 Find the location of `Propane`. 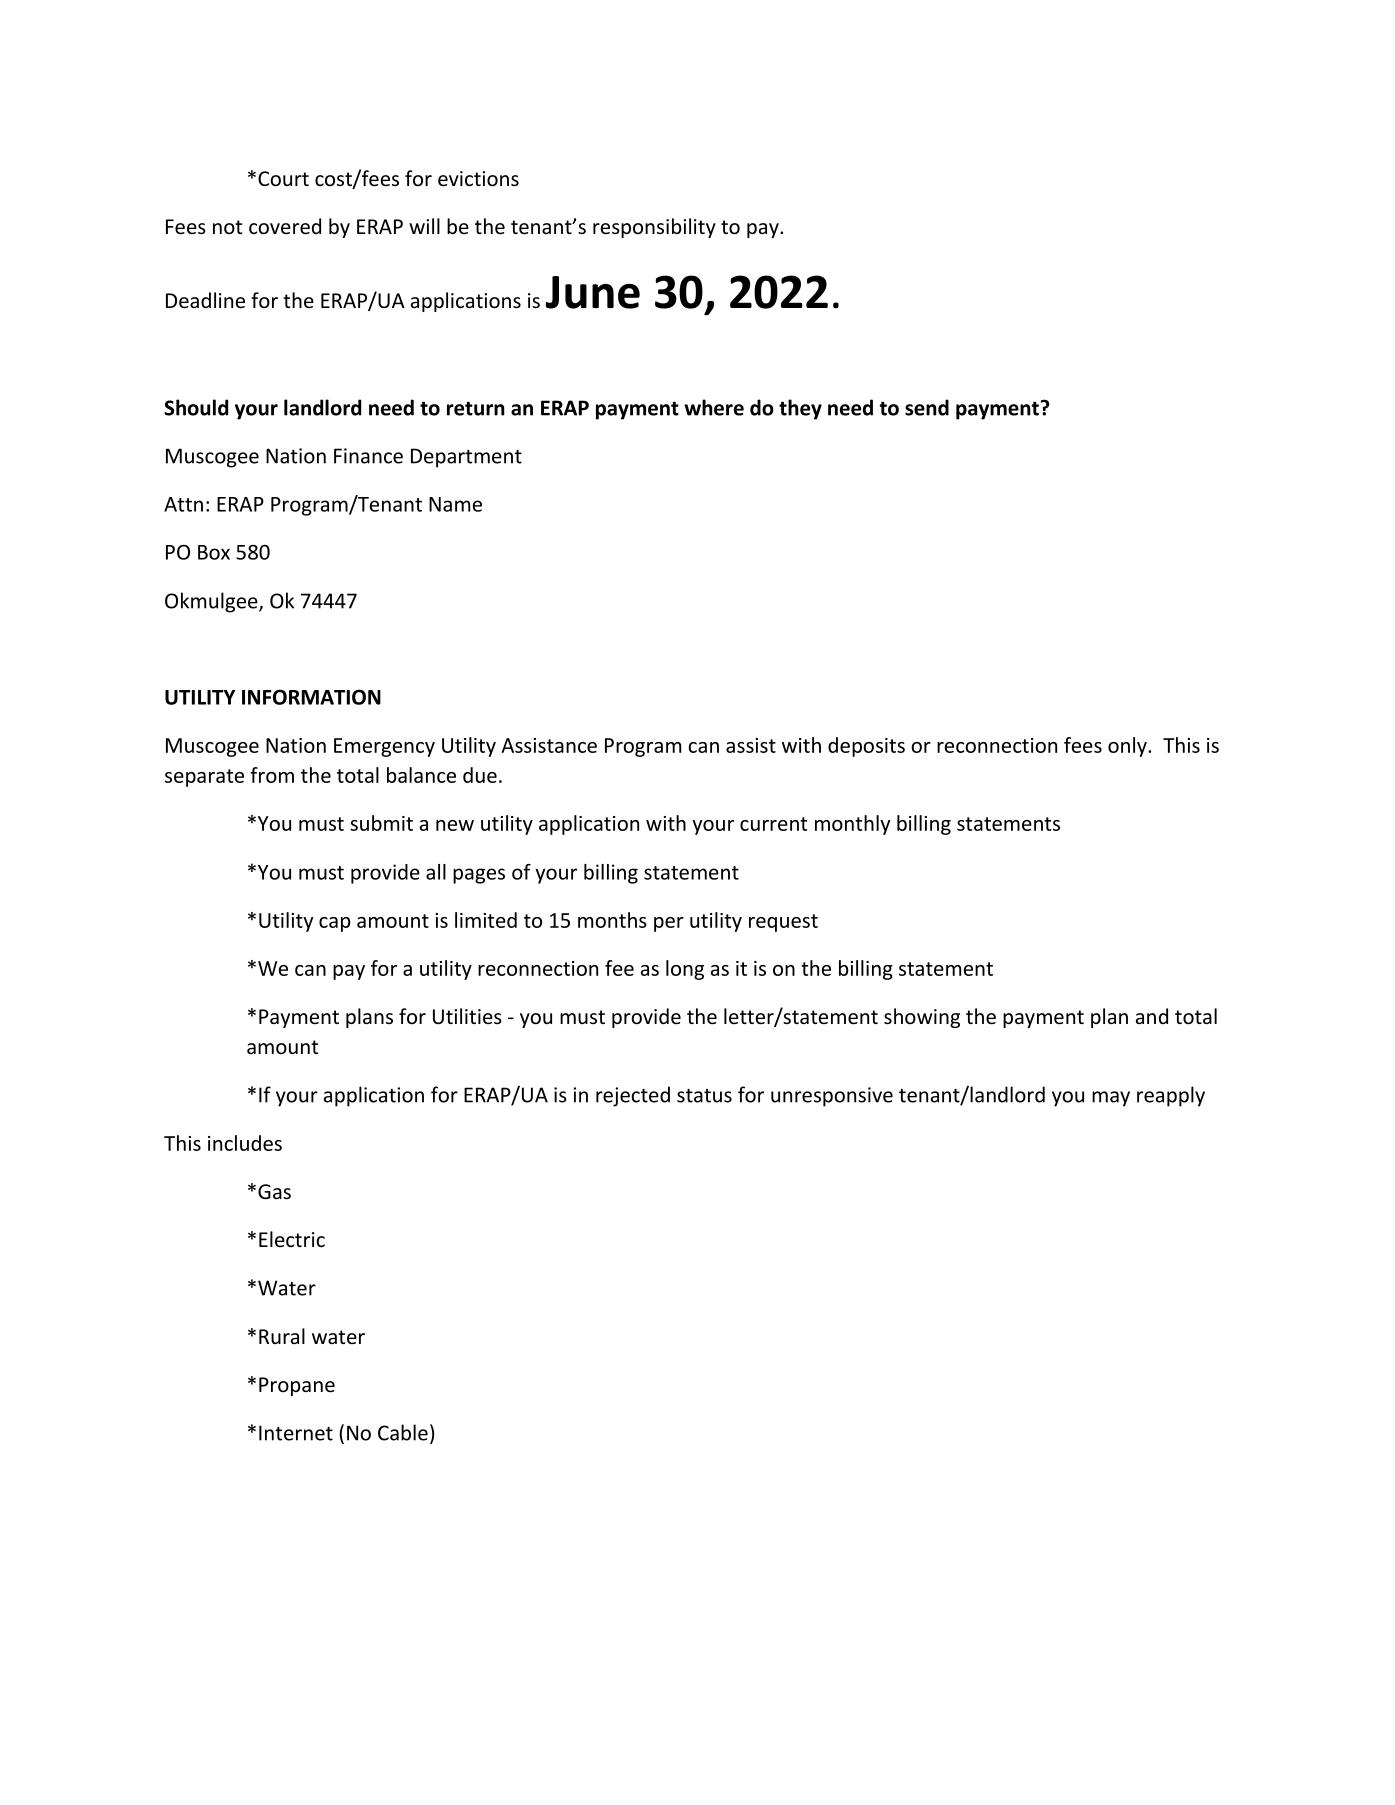

Propane is located at coordinates (297, 1386).
